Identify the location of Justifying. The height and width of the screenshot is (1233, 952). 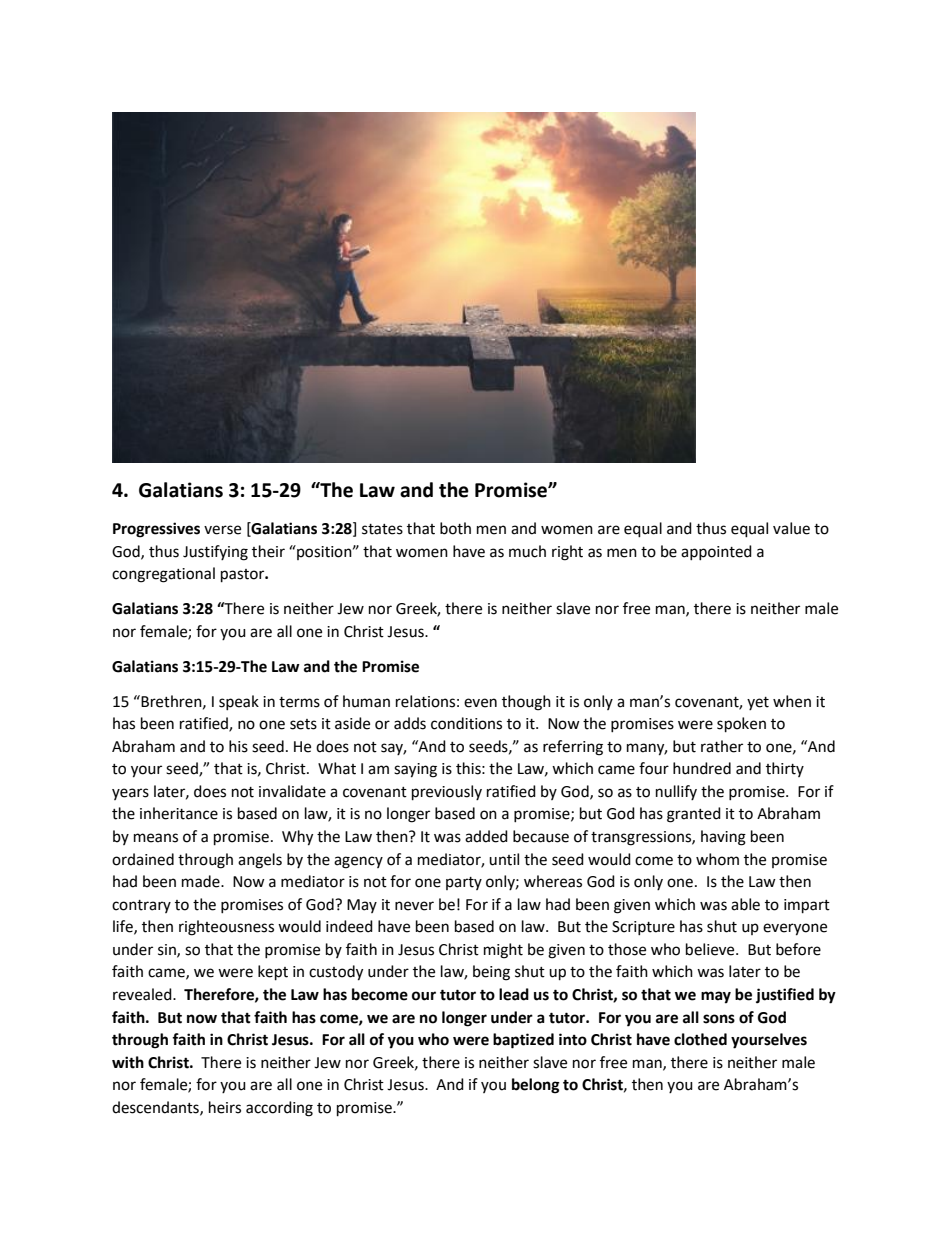
(215, 553).
